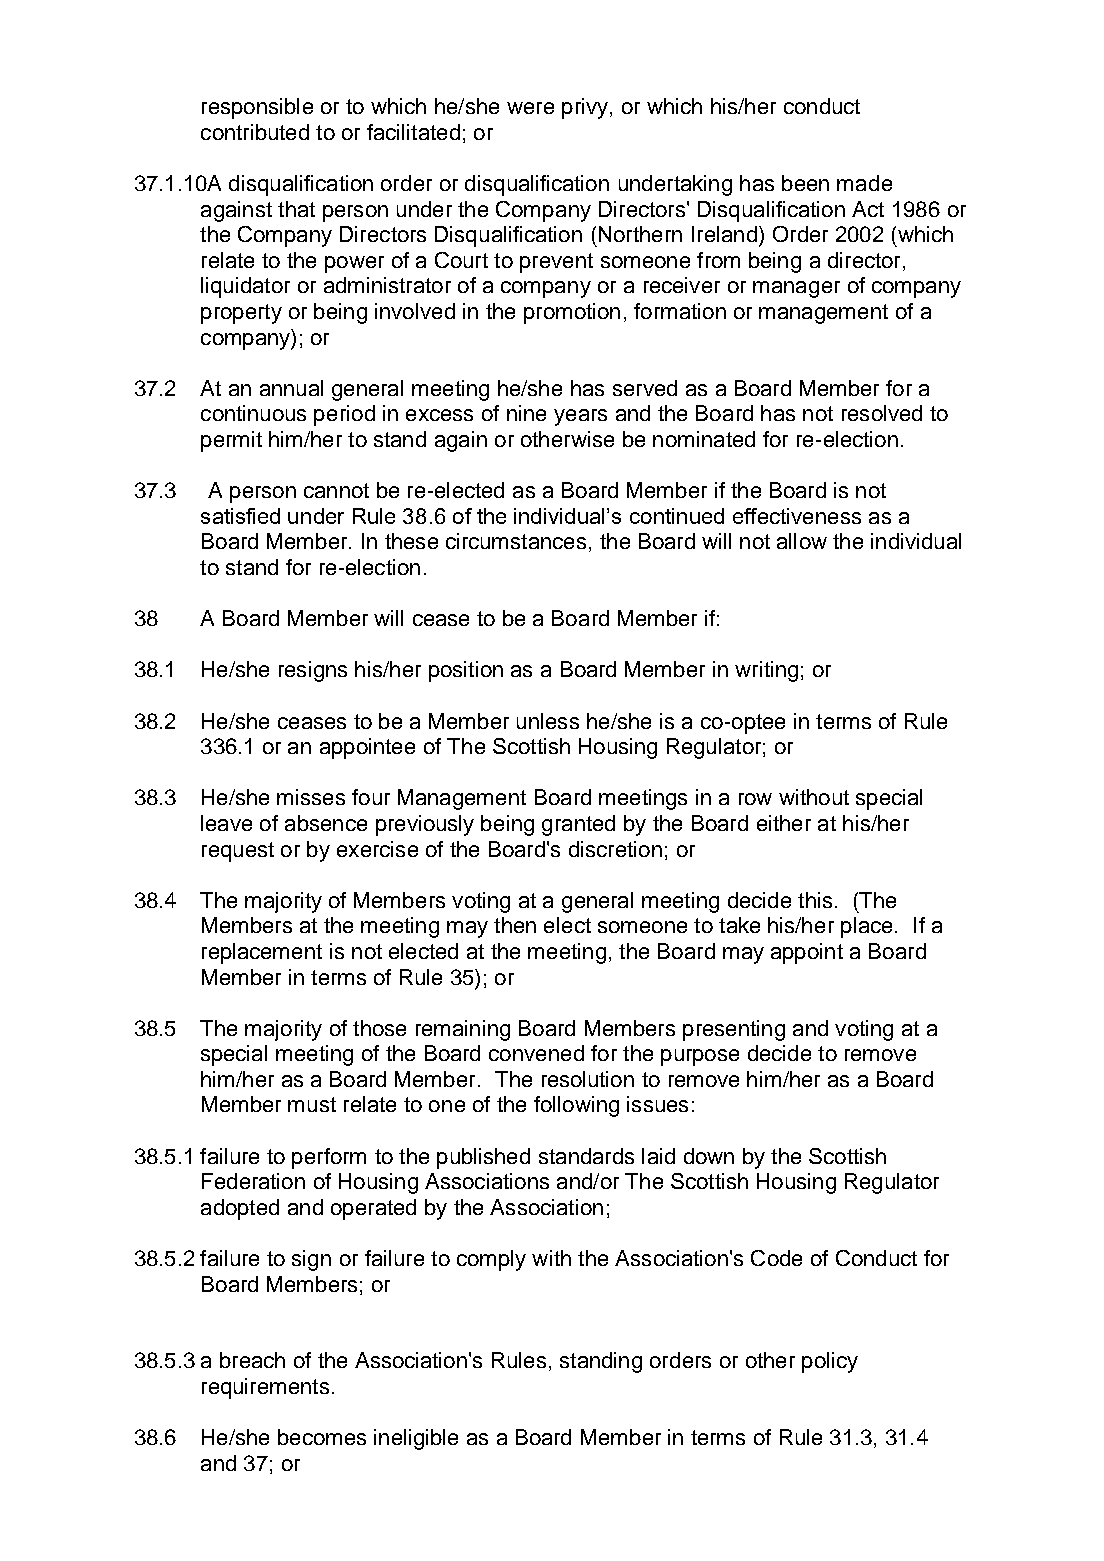 The height and width of the screenshot is (1561, 1104). Describe the element at coordinates (548, 721) in the screenshot. I see `unless` at that location.
